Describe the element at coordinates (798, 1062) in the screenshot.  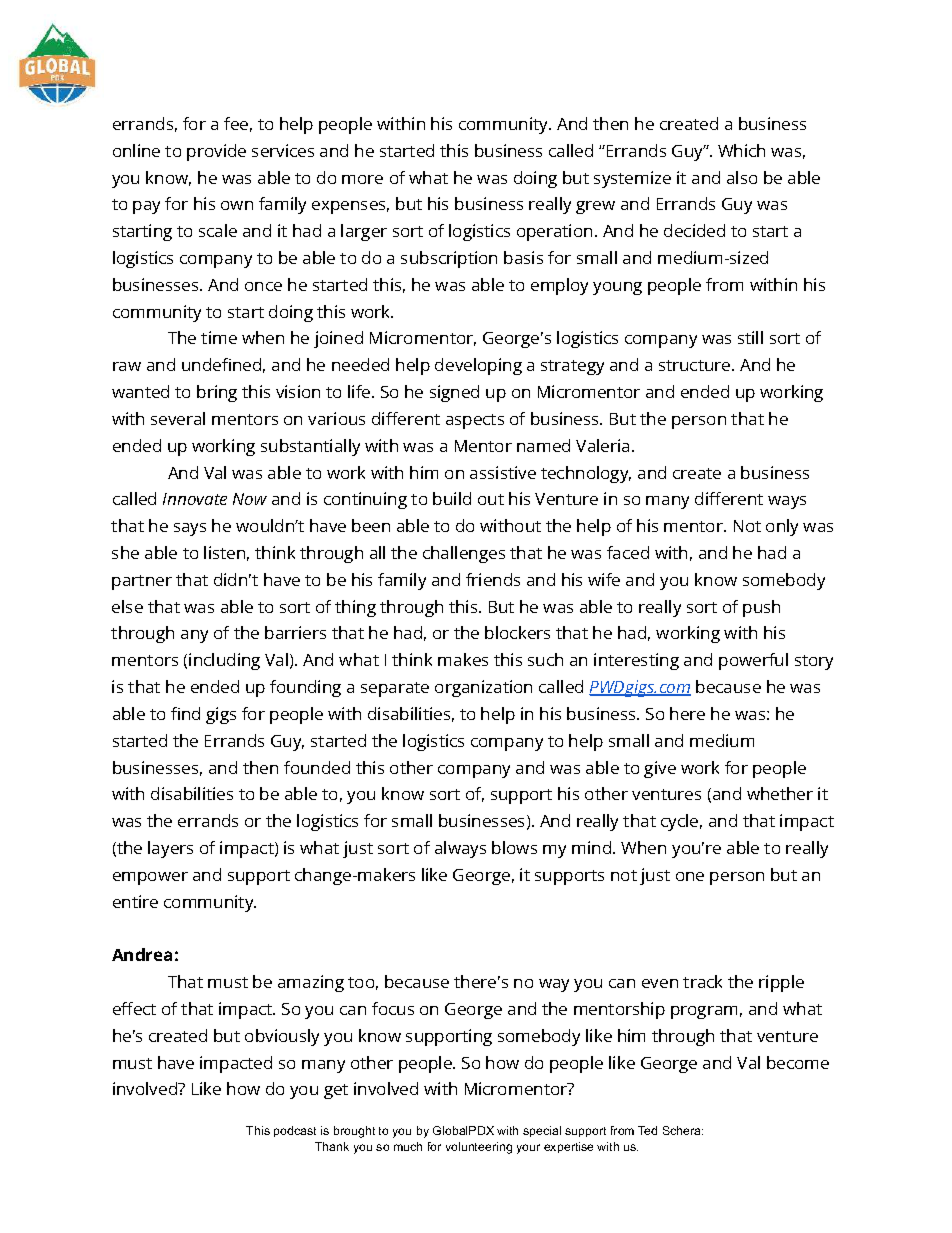
I see `become` at that location.
